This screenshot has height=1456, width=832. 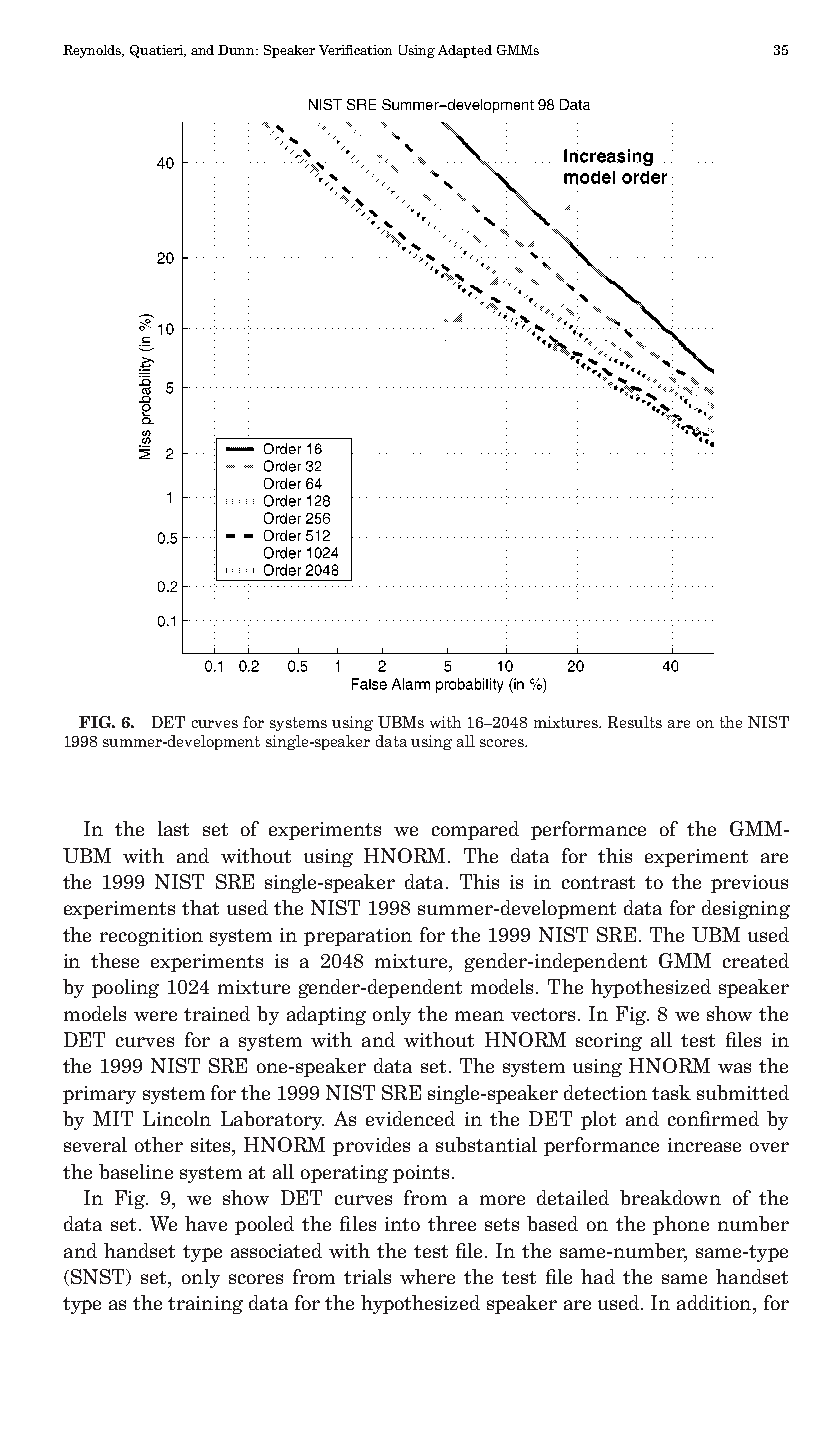 What do you see at coordinates (205, 1305) in the screenshot?
I see `training` at bounding box center [205, 1305].
